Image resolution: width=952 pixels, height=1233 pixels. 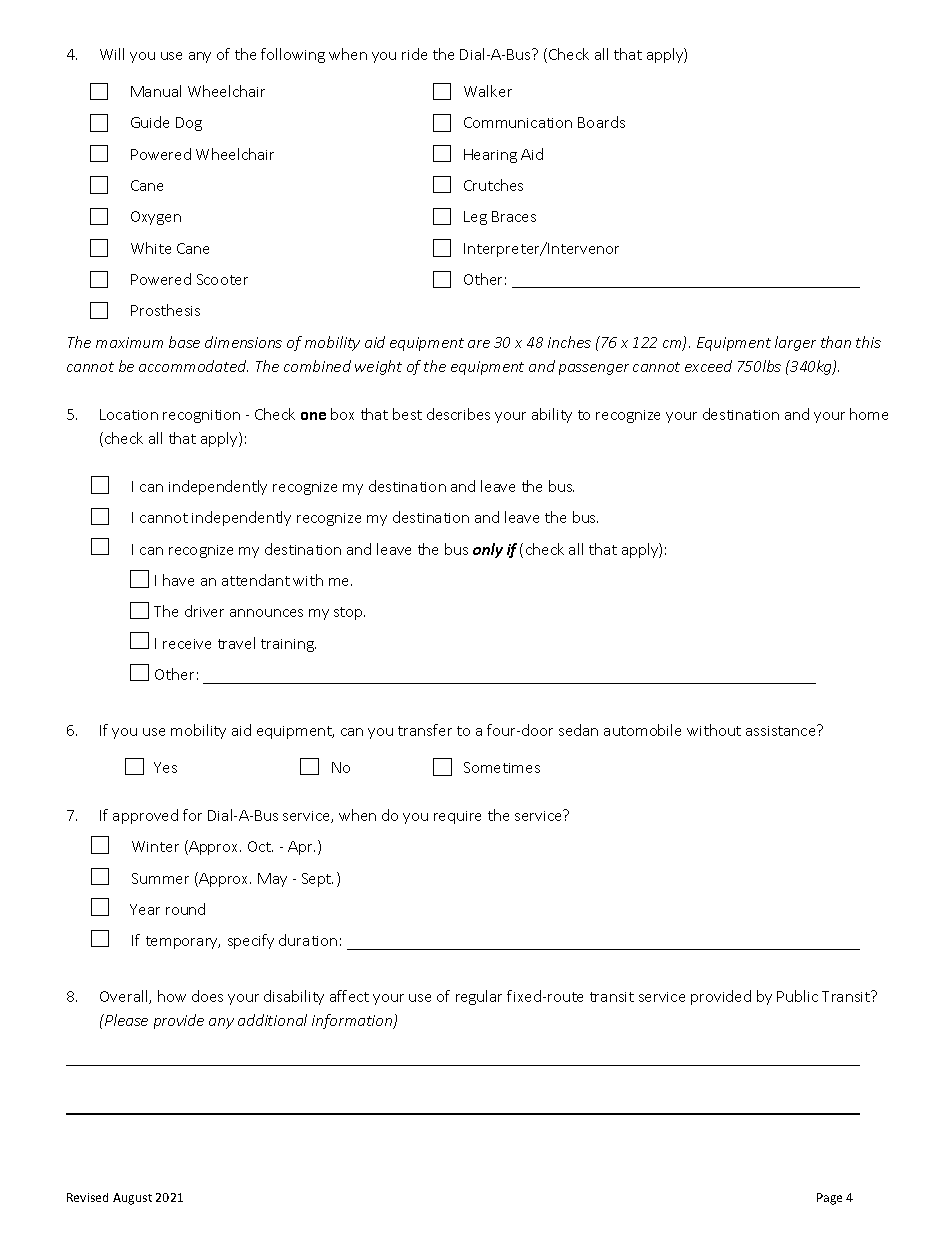 I want to click on August, so click(x=132, y=1199).
